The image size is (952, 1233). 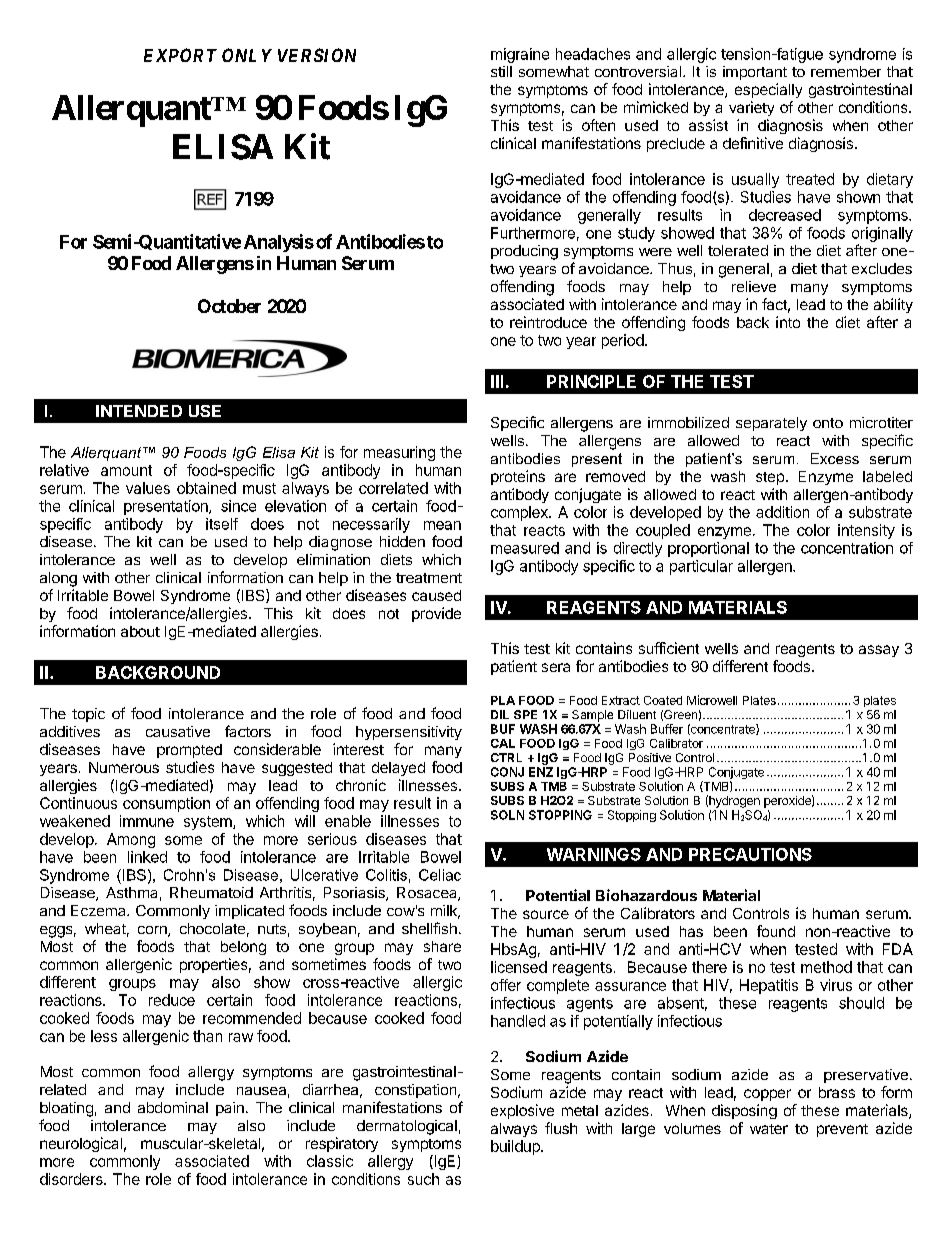 What do you see at coordinates (139, 411) in the screenshot?
I see `INTENDED` at bounding box center [139, 411].
